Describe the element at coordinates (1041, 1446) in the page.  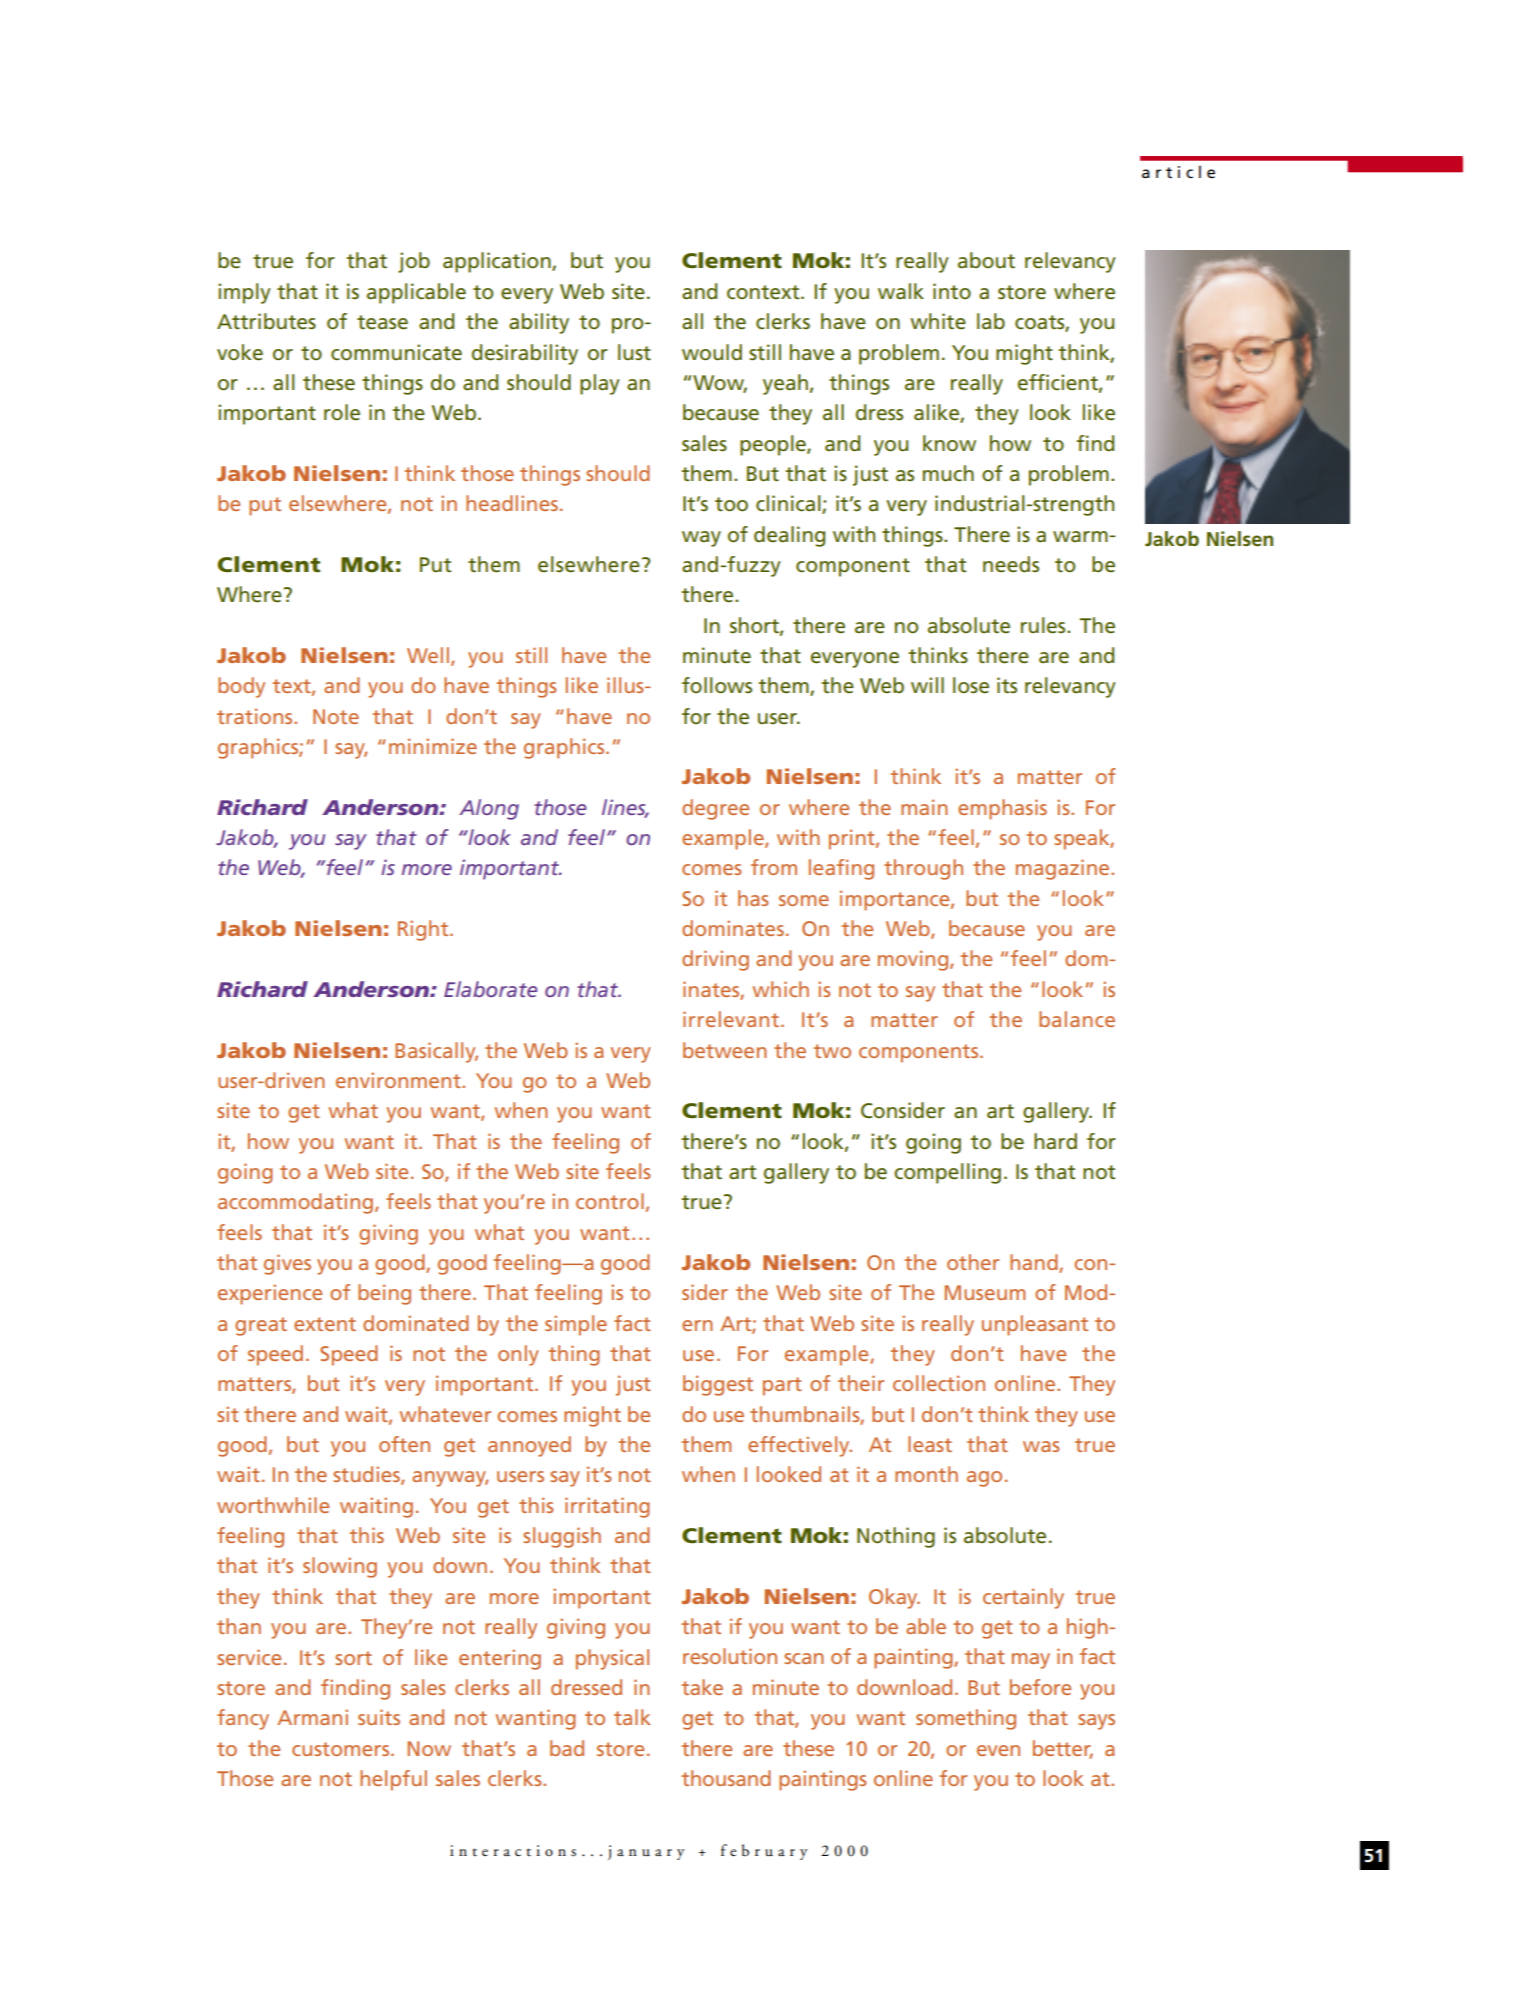
I see `was` at that location.
